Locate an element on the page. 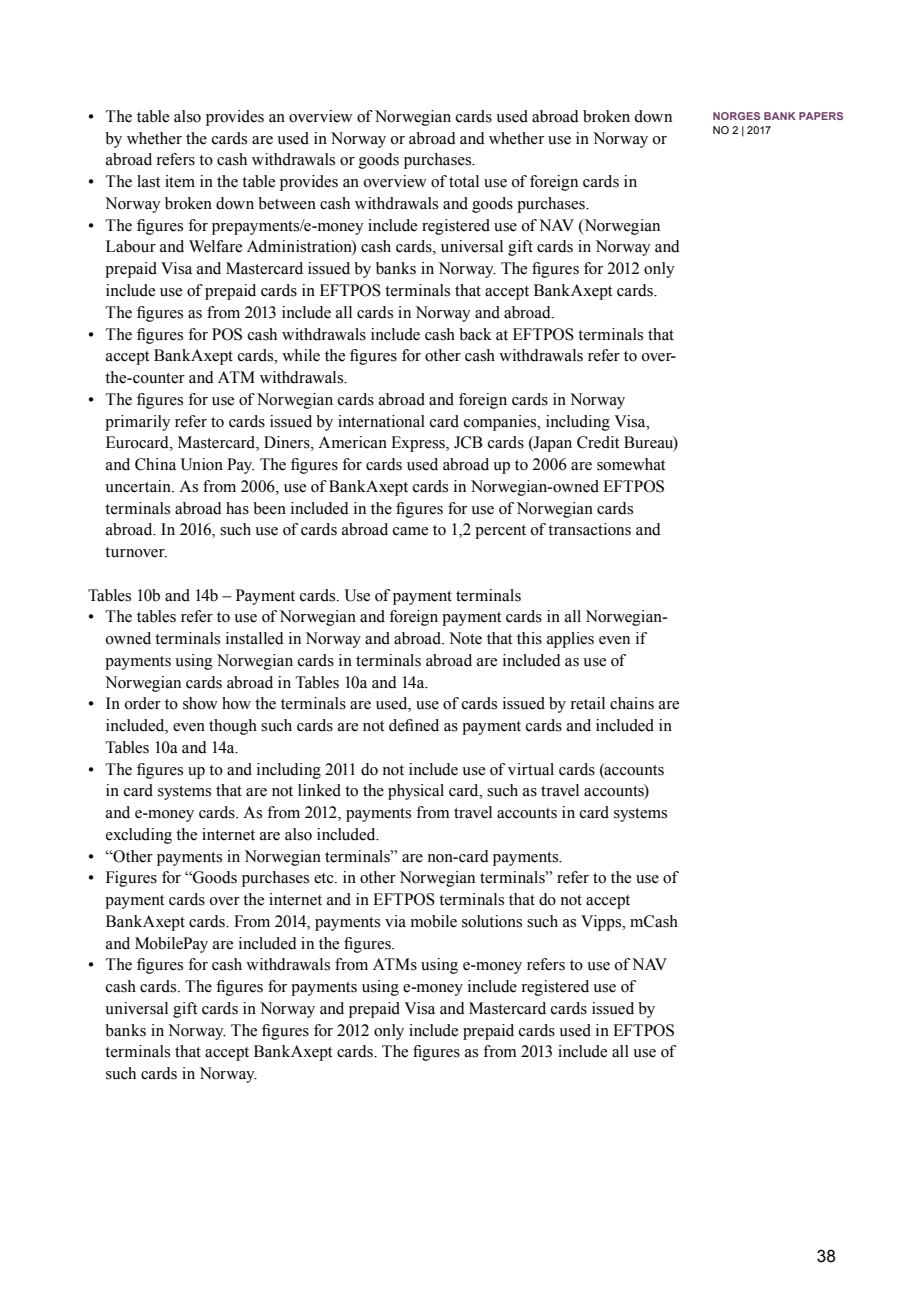 The width and height of the image is (924, 1308). item is located at coordinates (180, 181).
